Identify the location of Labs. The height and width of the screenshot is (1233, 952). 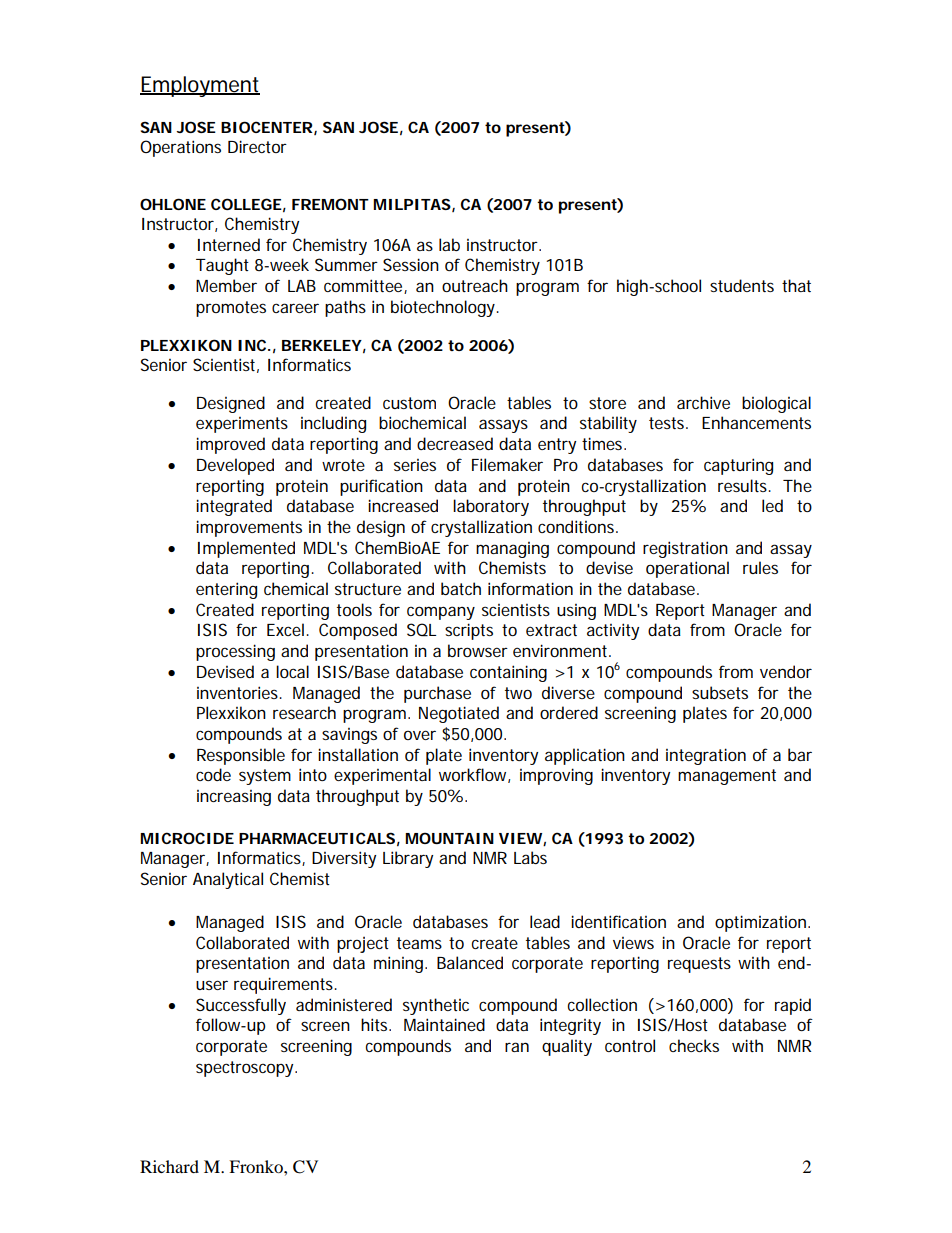
(530, 857).
